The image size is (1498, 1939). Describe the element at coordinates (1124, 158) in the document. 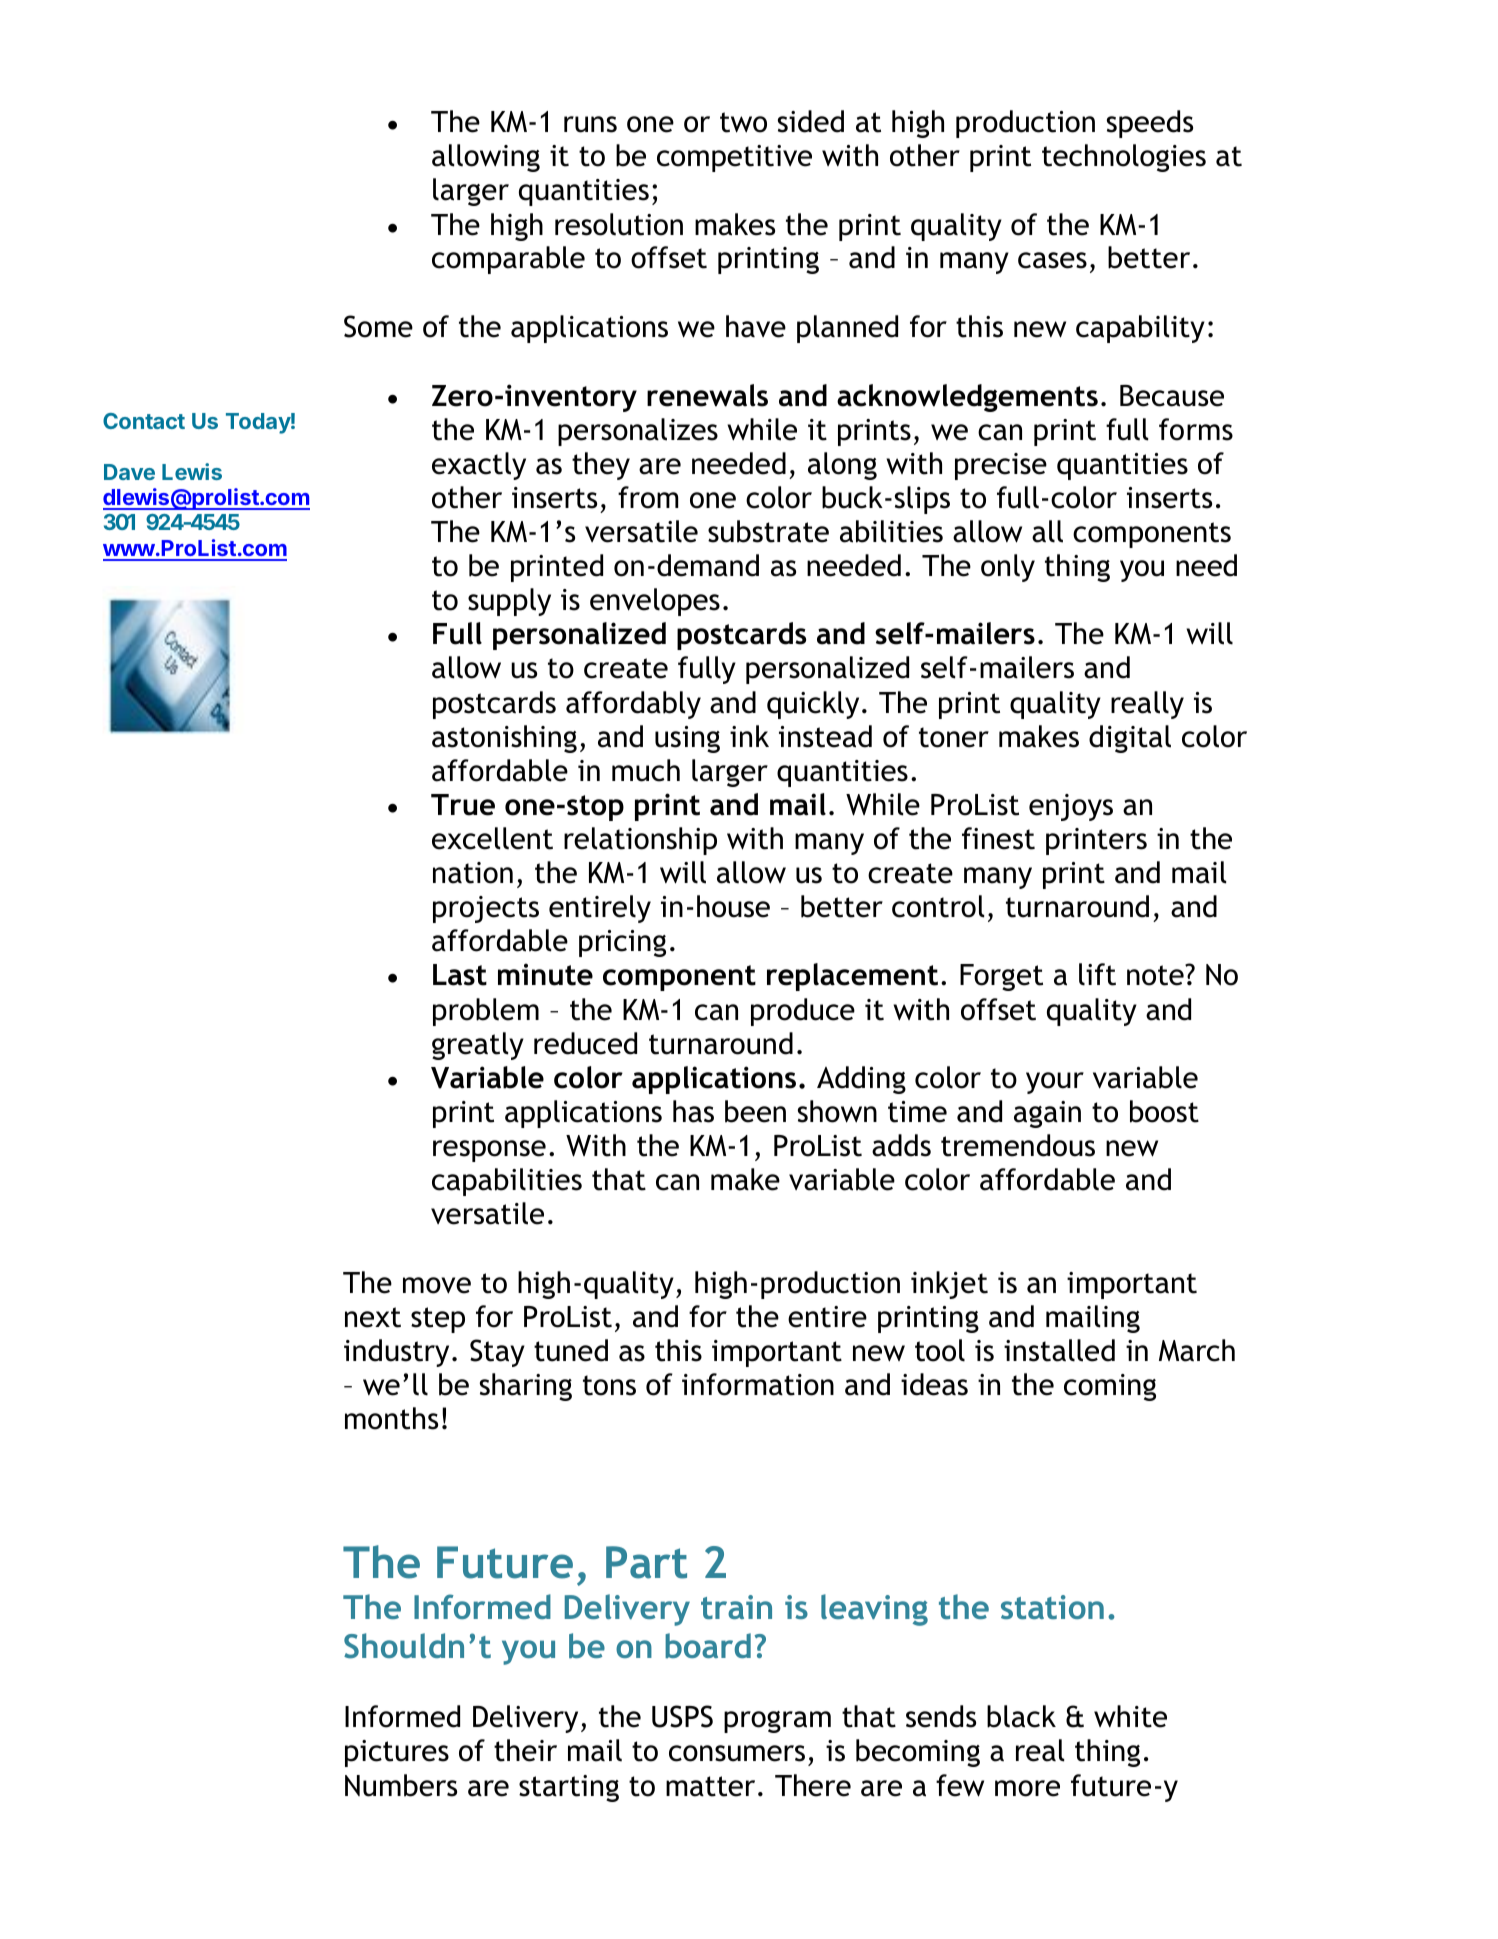

I see `technologies` at that location.
